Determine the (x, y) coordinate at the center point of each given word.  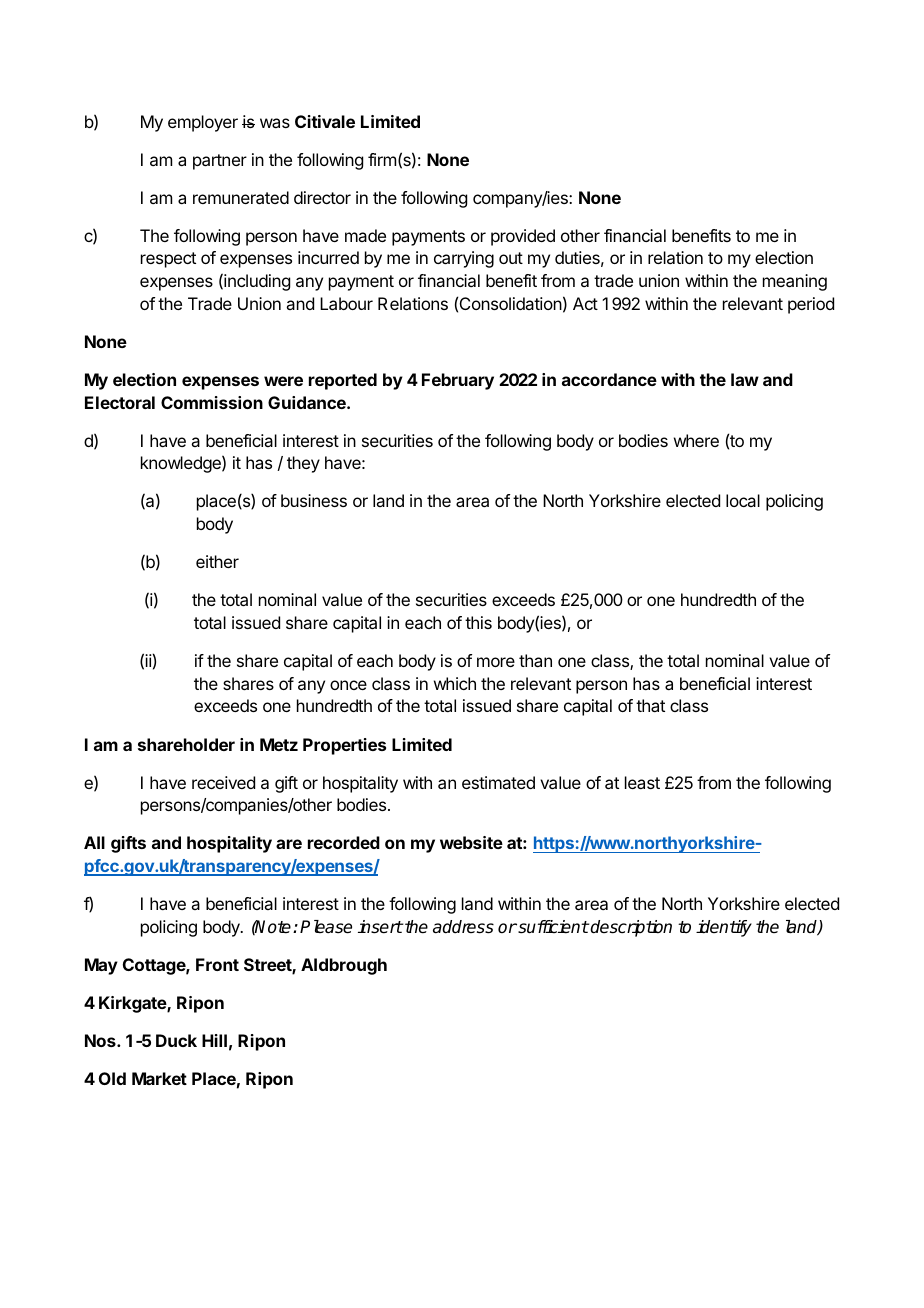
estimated (498, 782)
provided (523, 237)
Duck (176, 1040)
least (642, 782)
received (223, 782)
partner (220, 162)
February (458, 381)
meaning (795, 282)
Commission (212, 402)
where (696, 440)
